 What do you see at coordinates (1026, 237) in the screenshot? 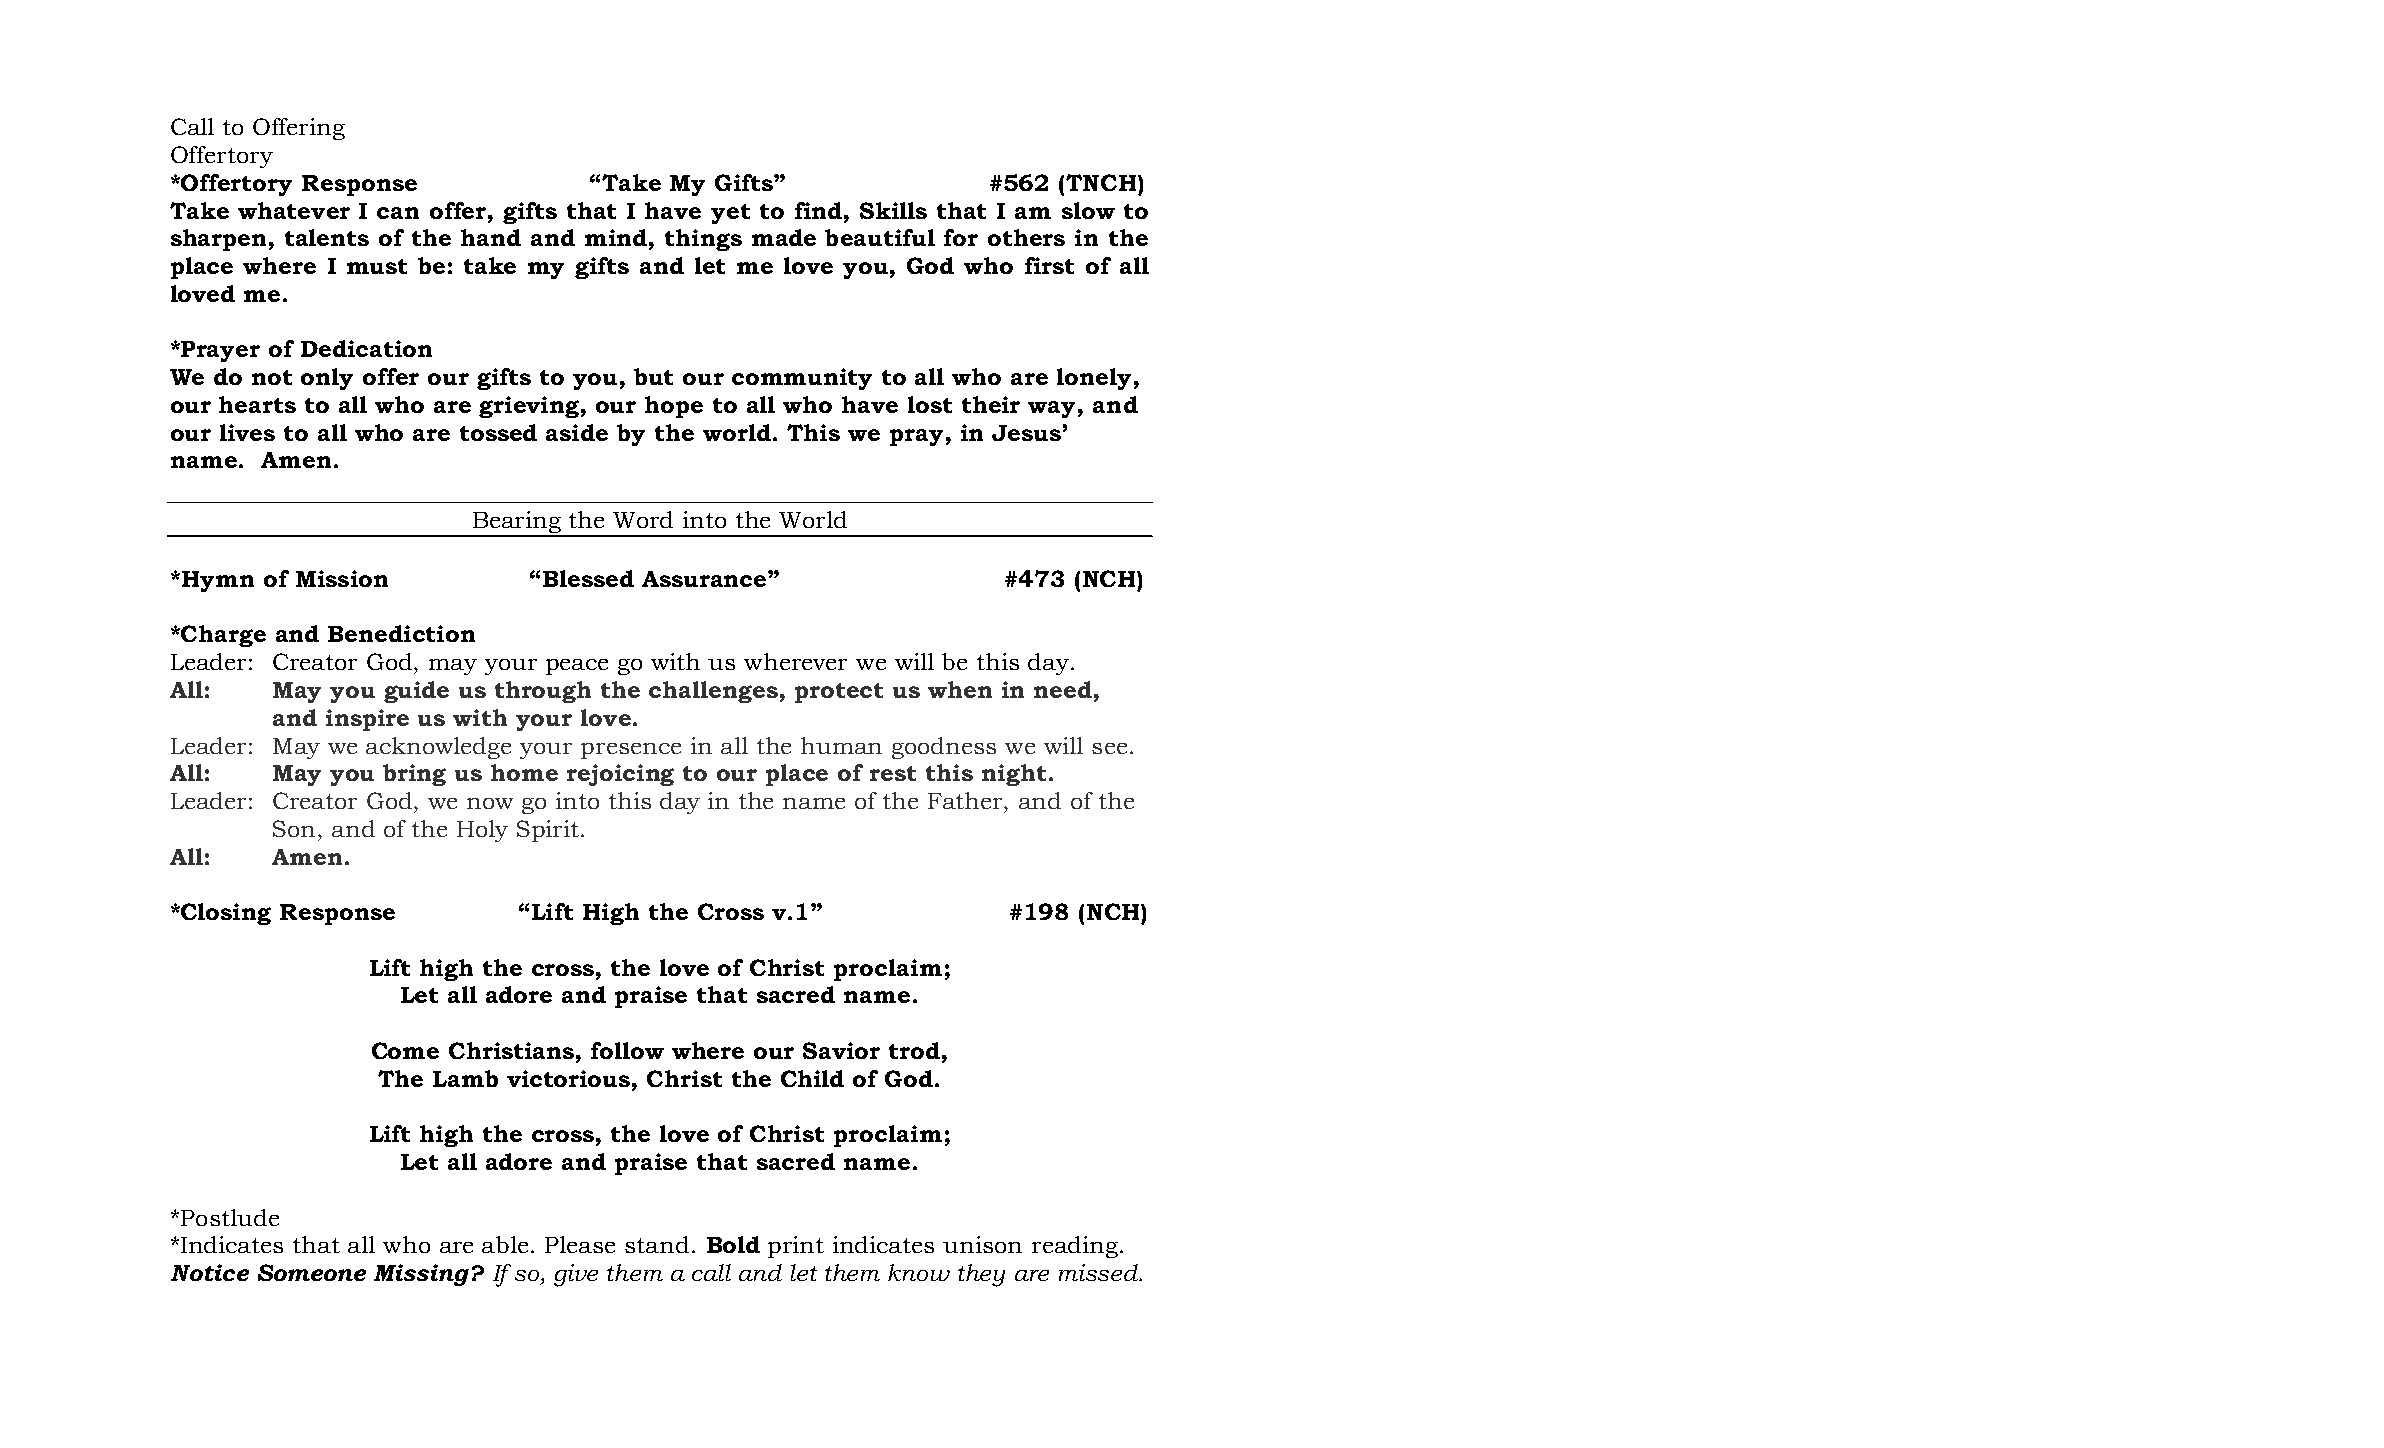
I see `others` at bounding box center [1026, 237].
